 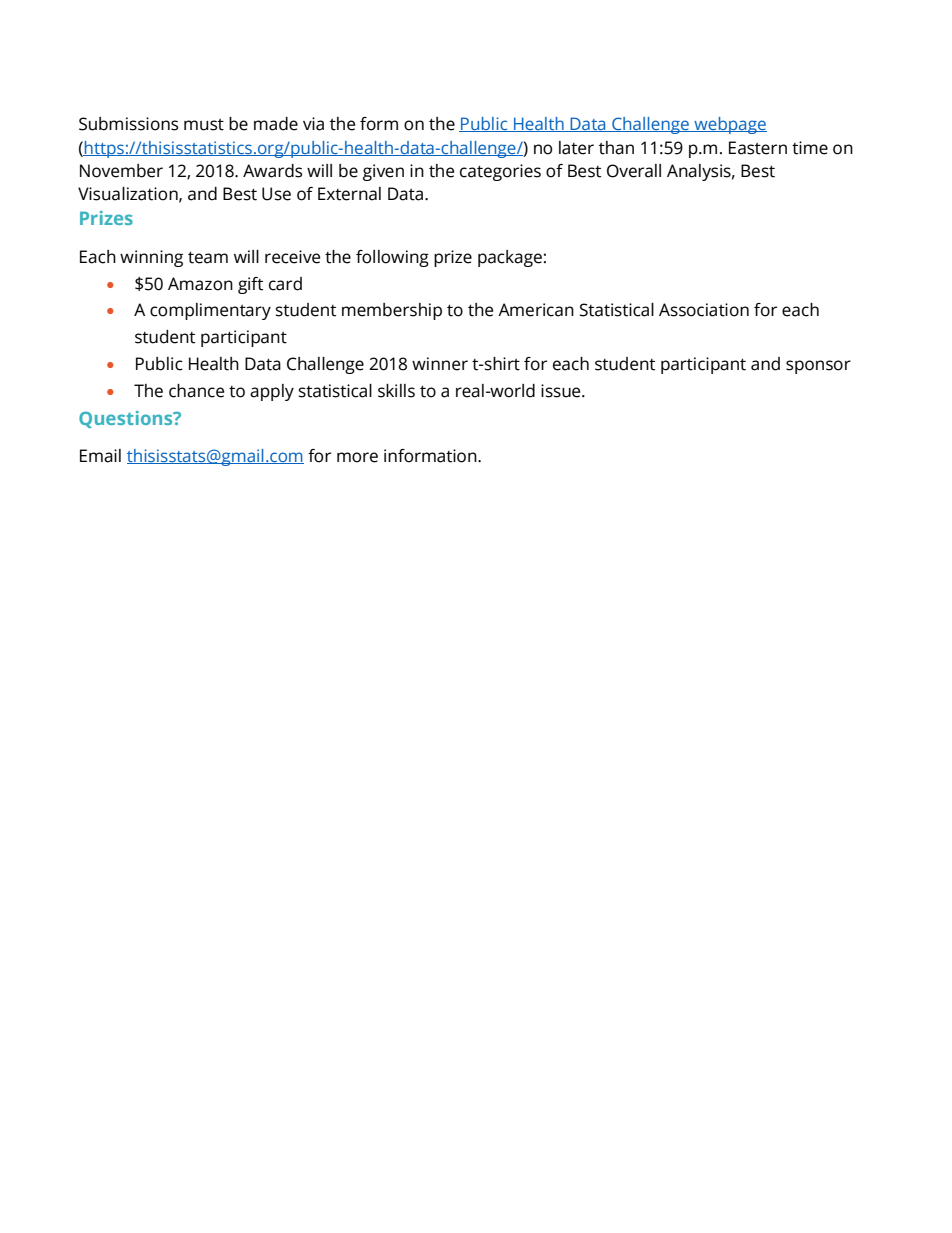 I want to click on winner, so click(x=440, y=364).
